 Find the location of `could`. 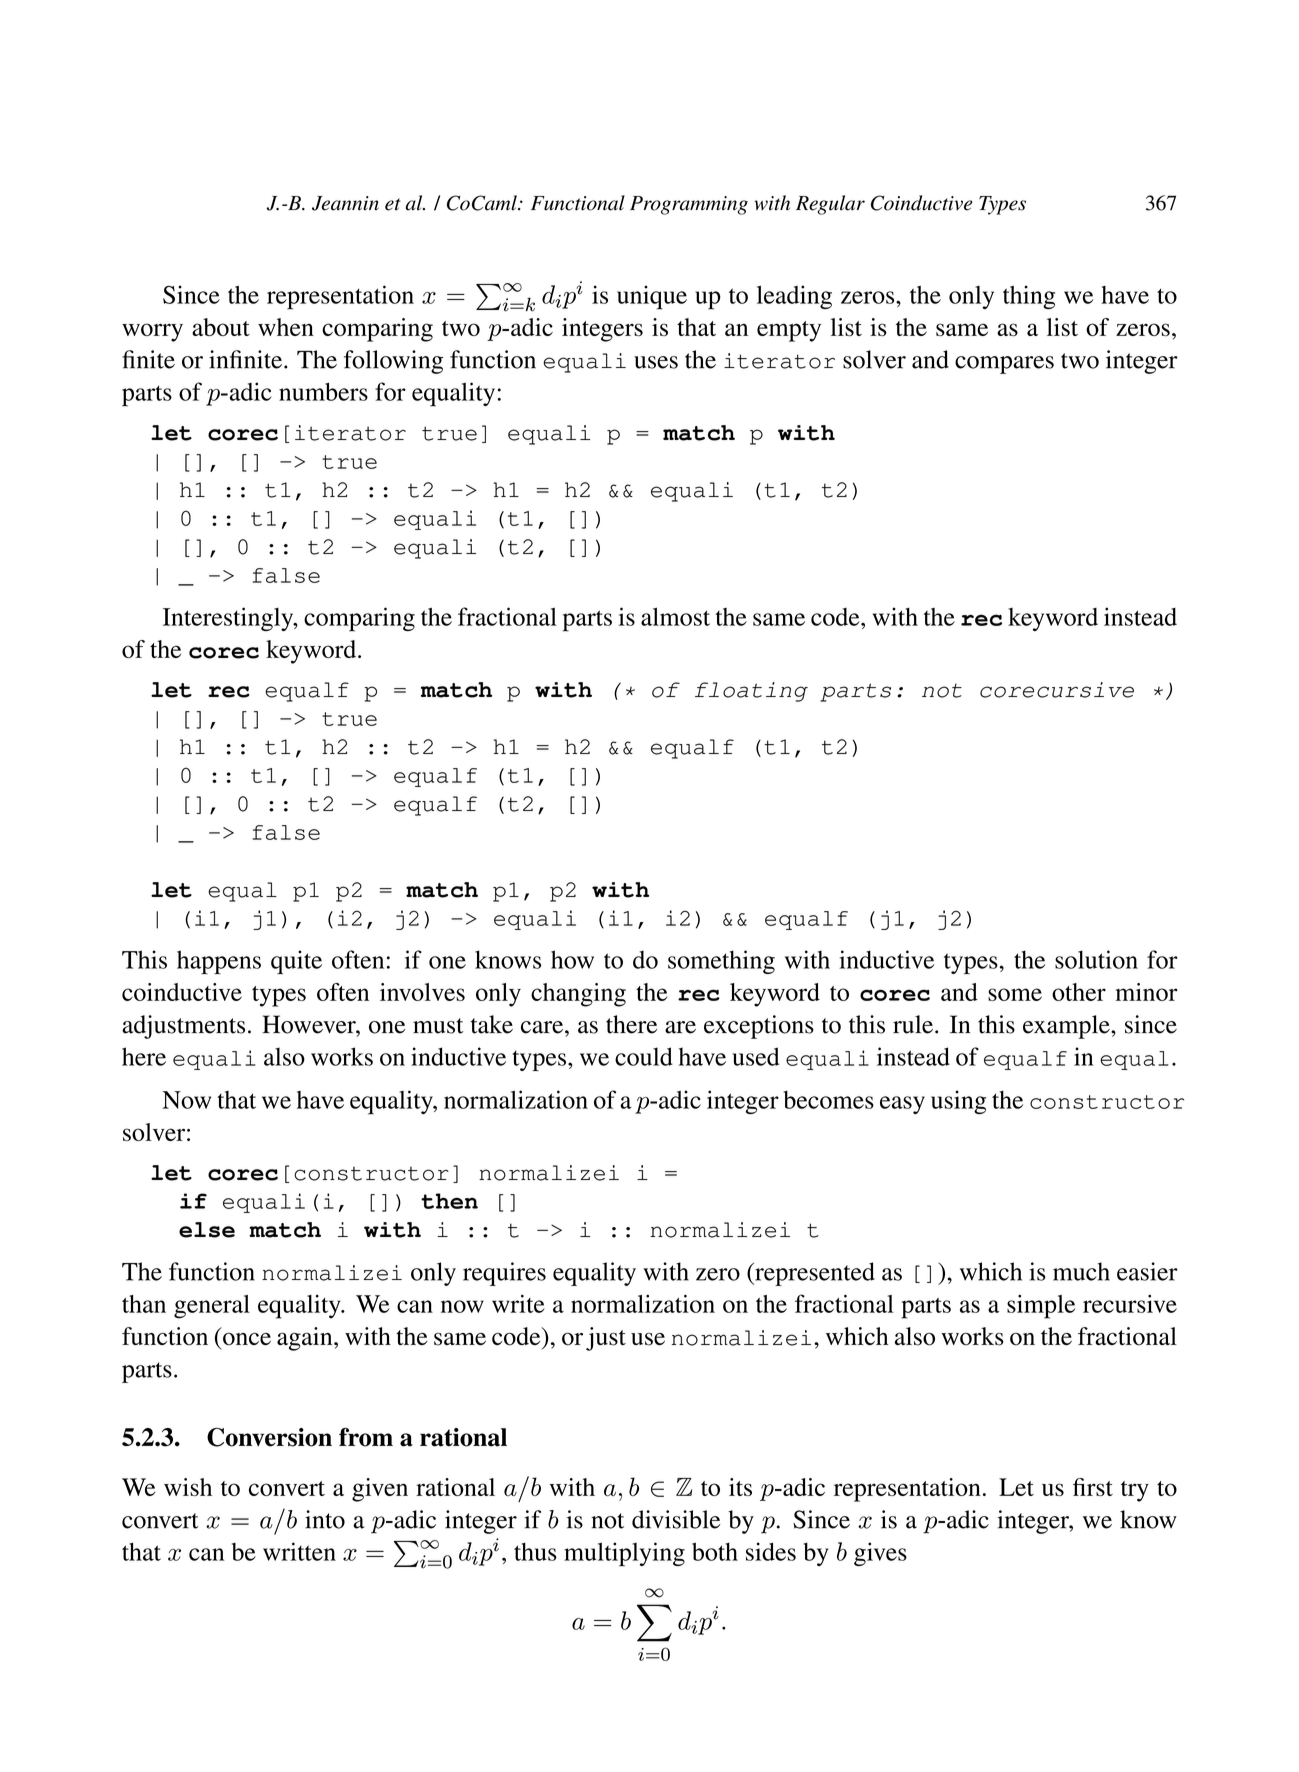

could is located at coordinates (644, 1056).
